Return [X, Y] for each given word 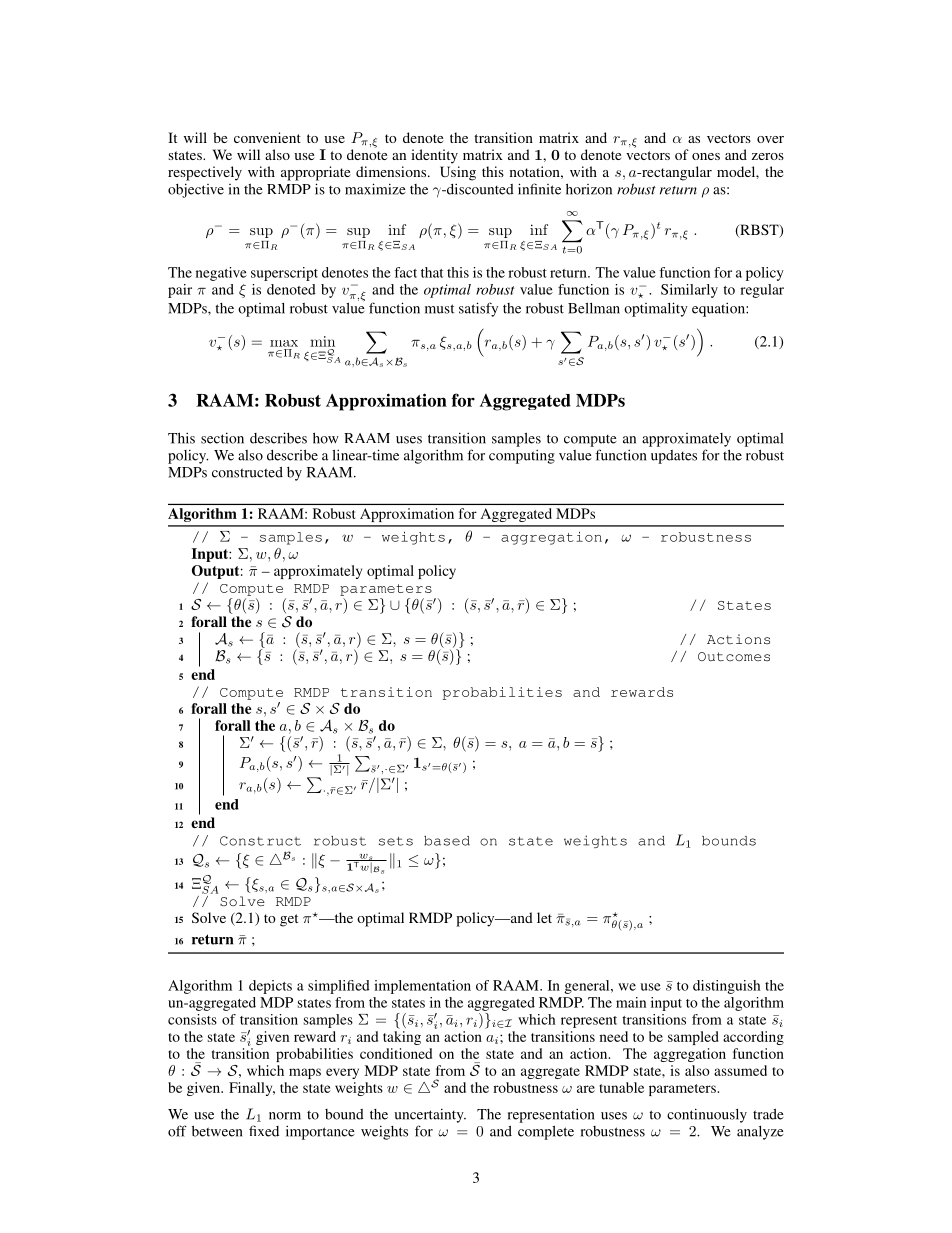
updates [674, 457]
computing [522, 456]
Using [458, 173]
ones [706, 156]
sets [396, 841]
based [447, 841]
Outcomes [734, 657]
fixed [264, 1131]
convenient [267, 137]
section [222, 438]
